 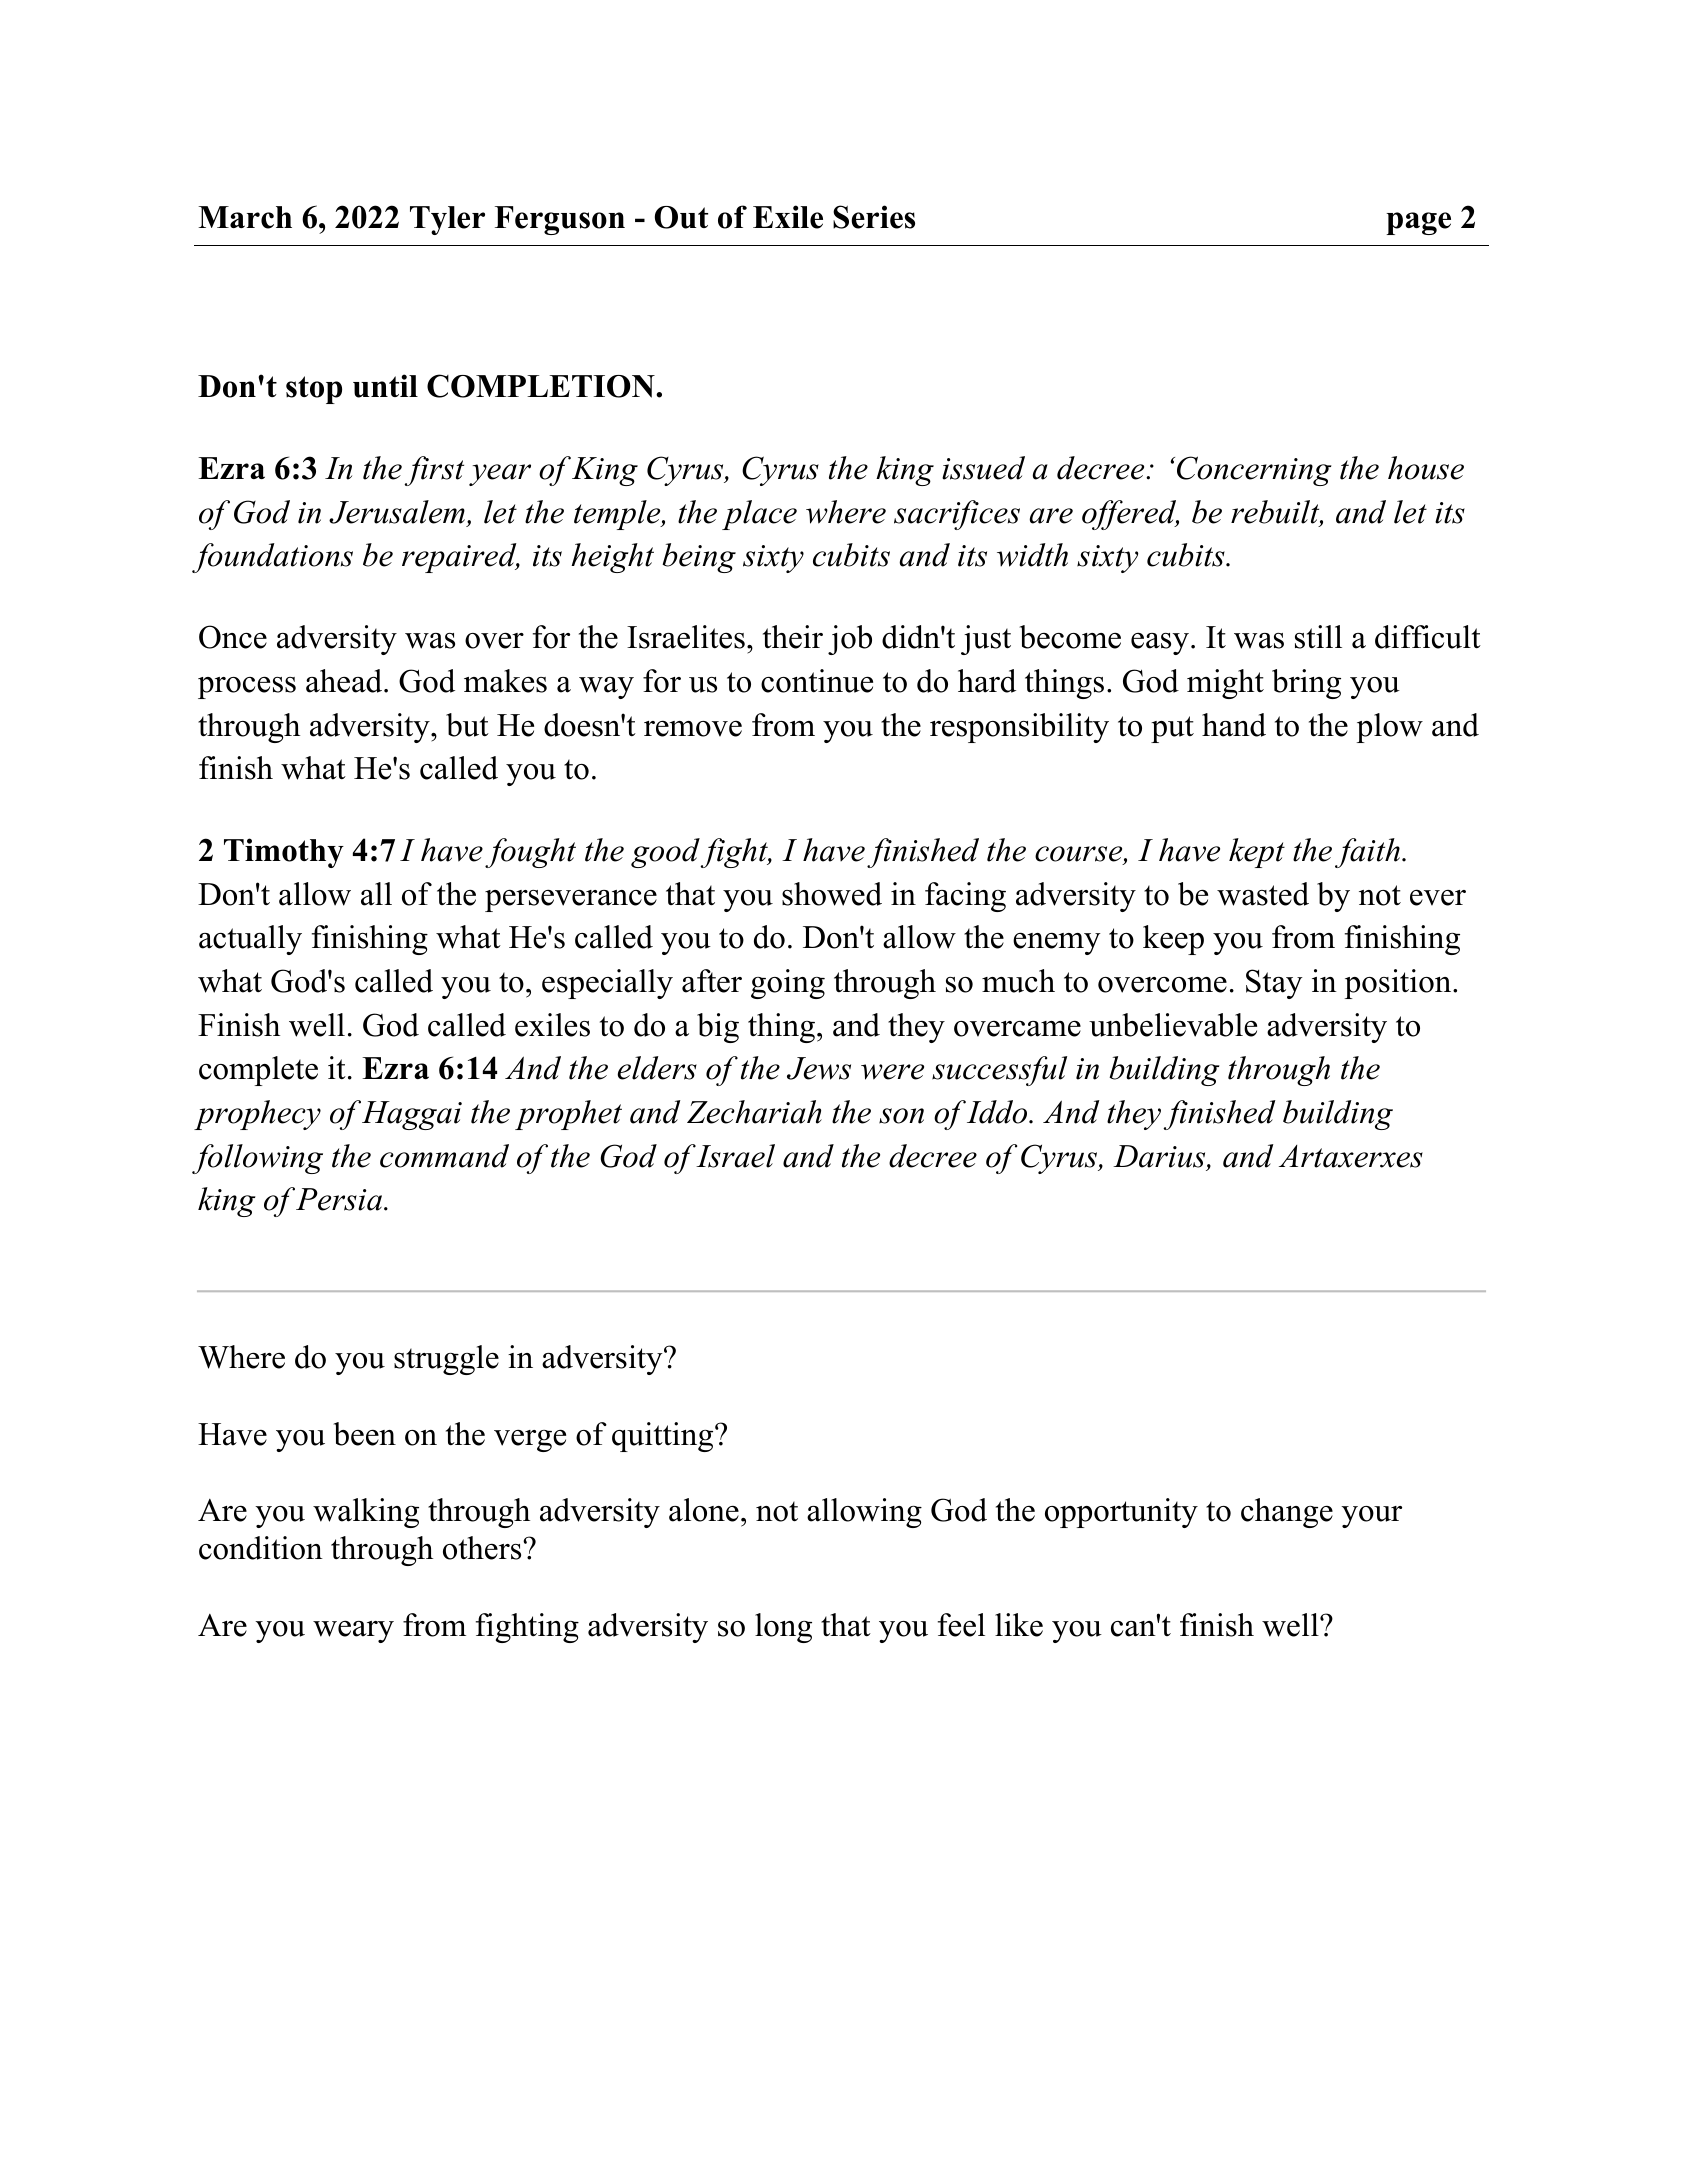 I want to click on Series, so click(x=874, y=217).
